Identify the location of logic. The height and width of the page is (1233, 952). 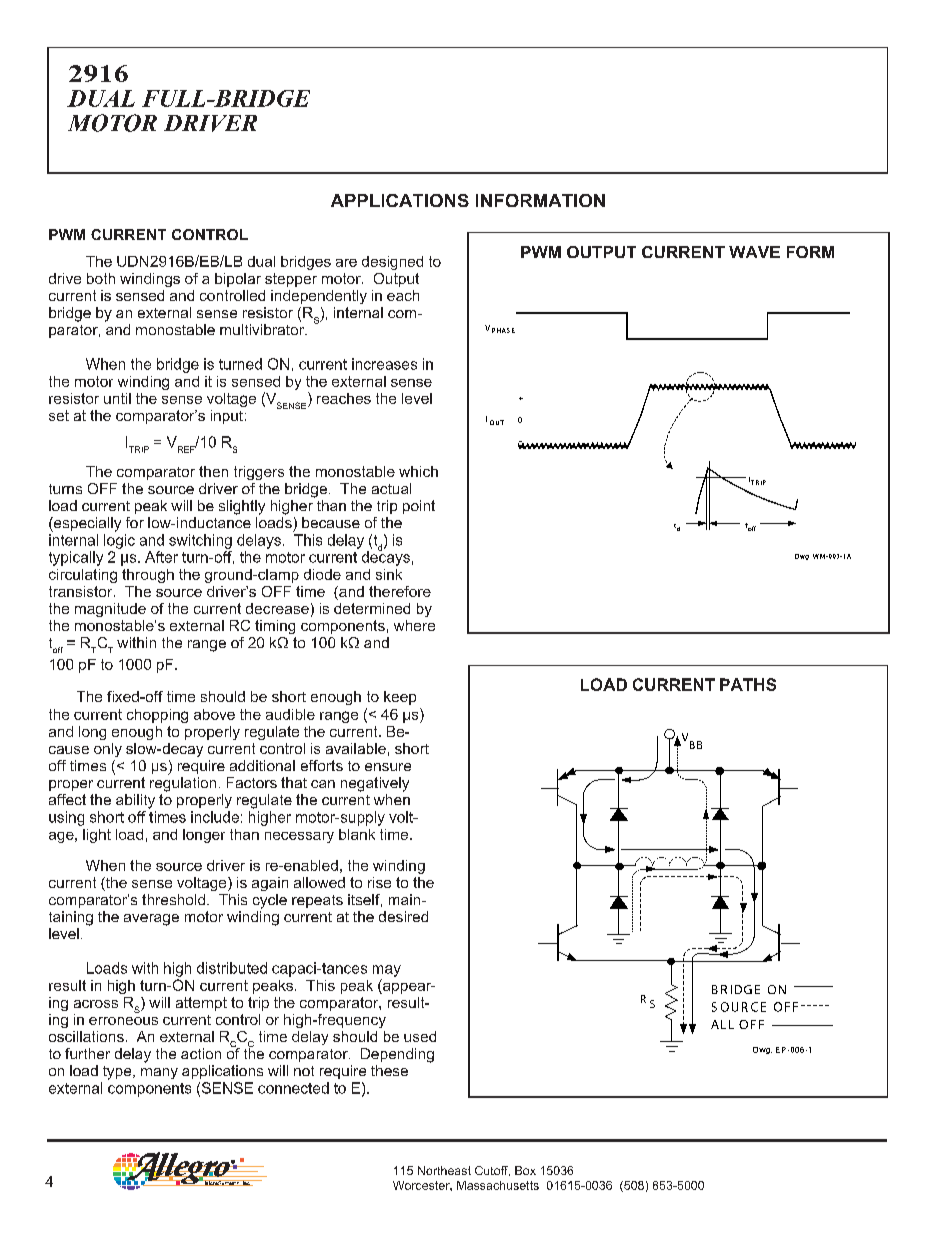
(119, 541).
